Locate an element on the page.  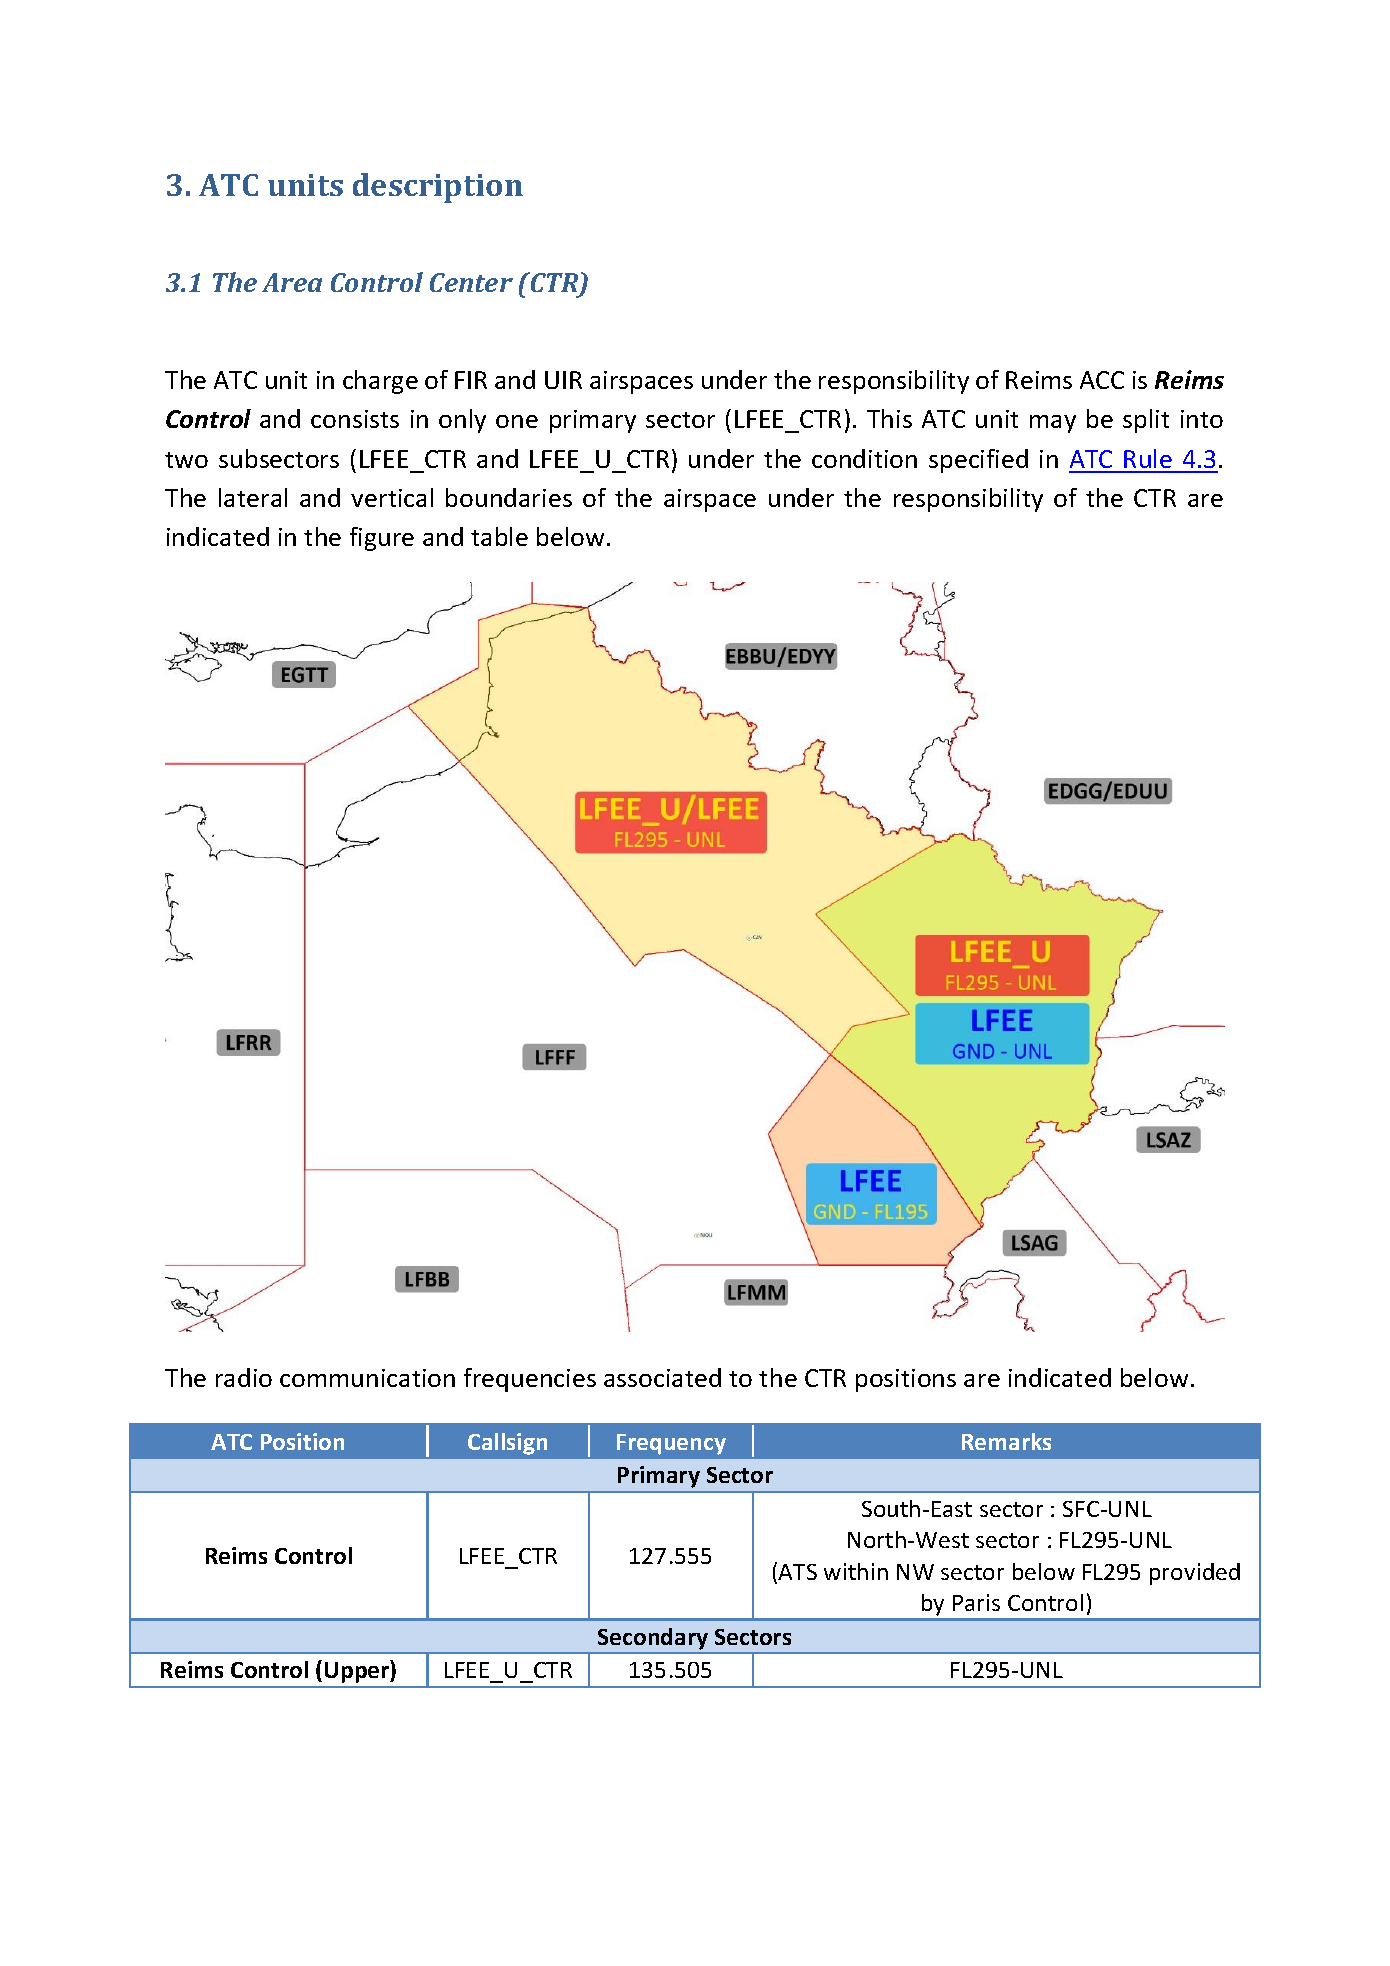
Center is located at coordinates (471, 282).
